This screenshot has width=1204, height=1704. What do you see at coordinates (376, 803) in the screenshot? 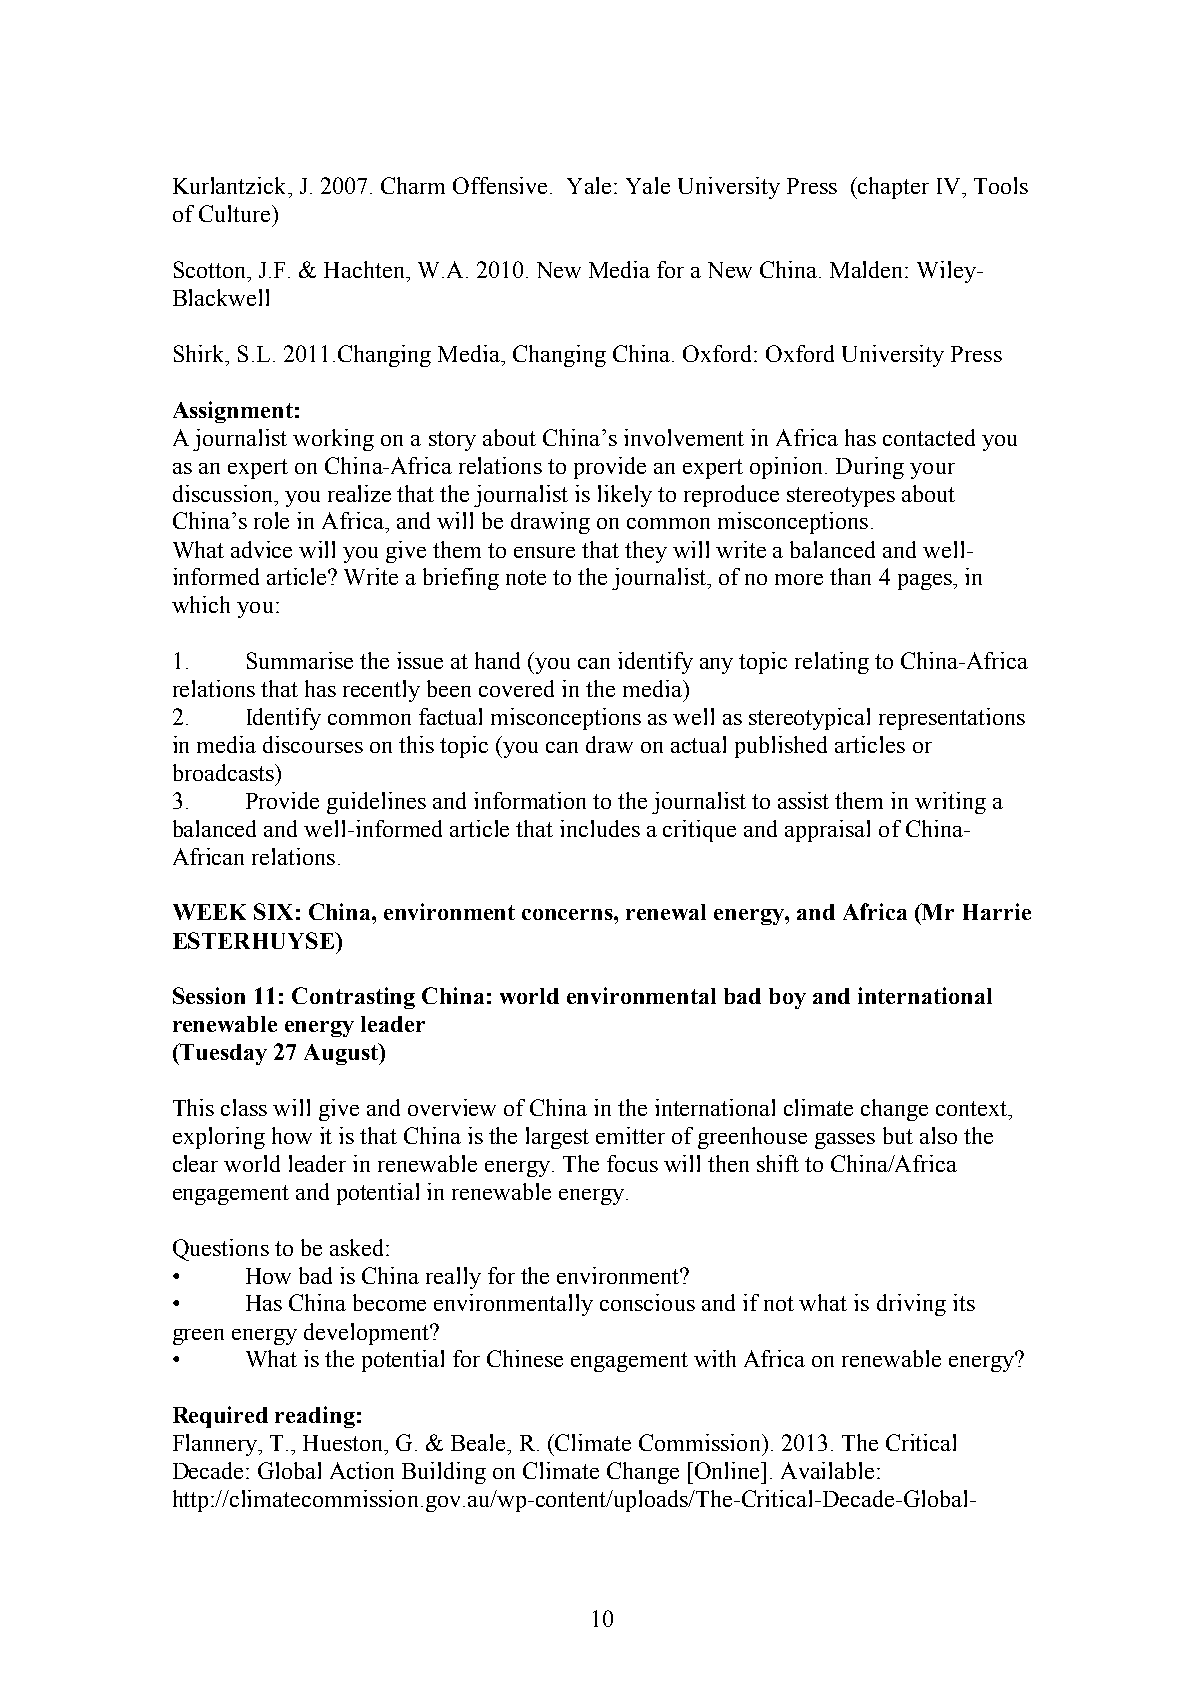
I see `guidelines` at bounding box center [376, 803].
